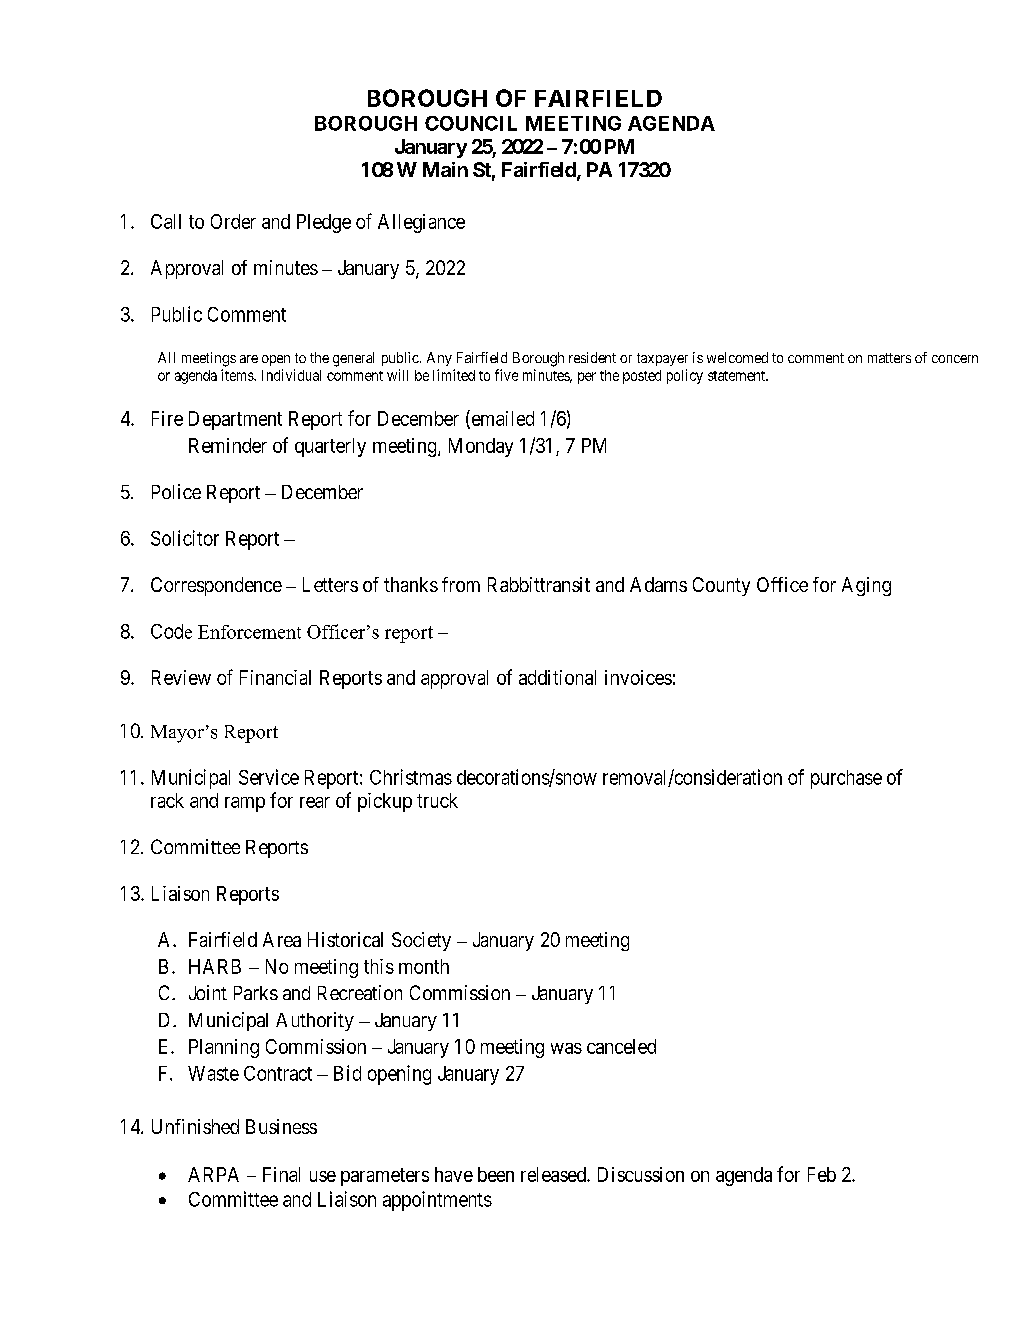 Image resolution: width=1029 pixels, height=1332 pixels. What do you see at coordinates (471, 123) in the document?
I see `COUNCIL` at bounding box center [471, 123].
